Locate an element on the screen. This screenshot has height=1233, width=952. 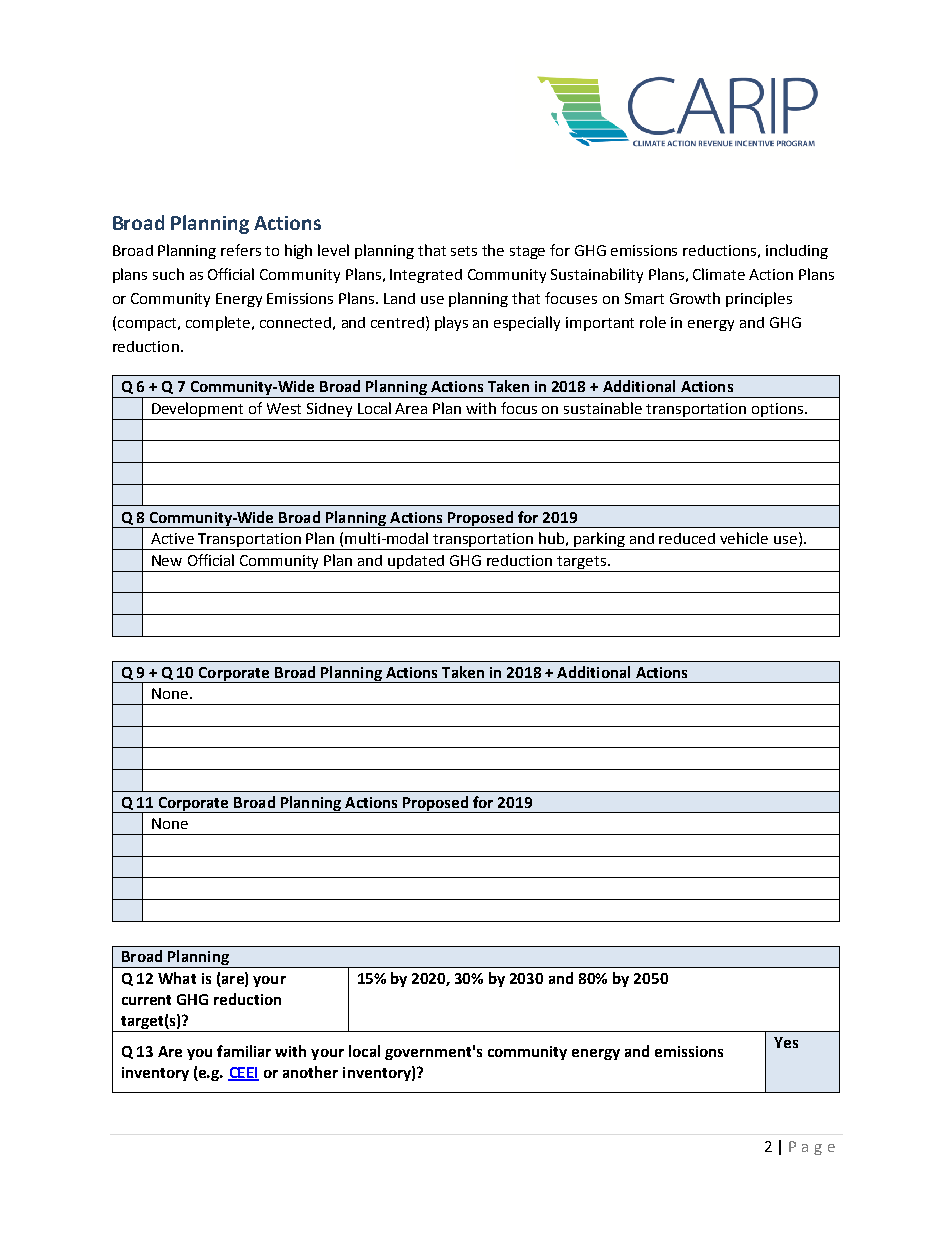
refers is located at coordinates (241, 250).
